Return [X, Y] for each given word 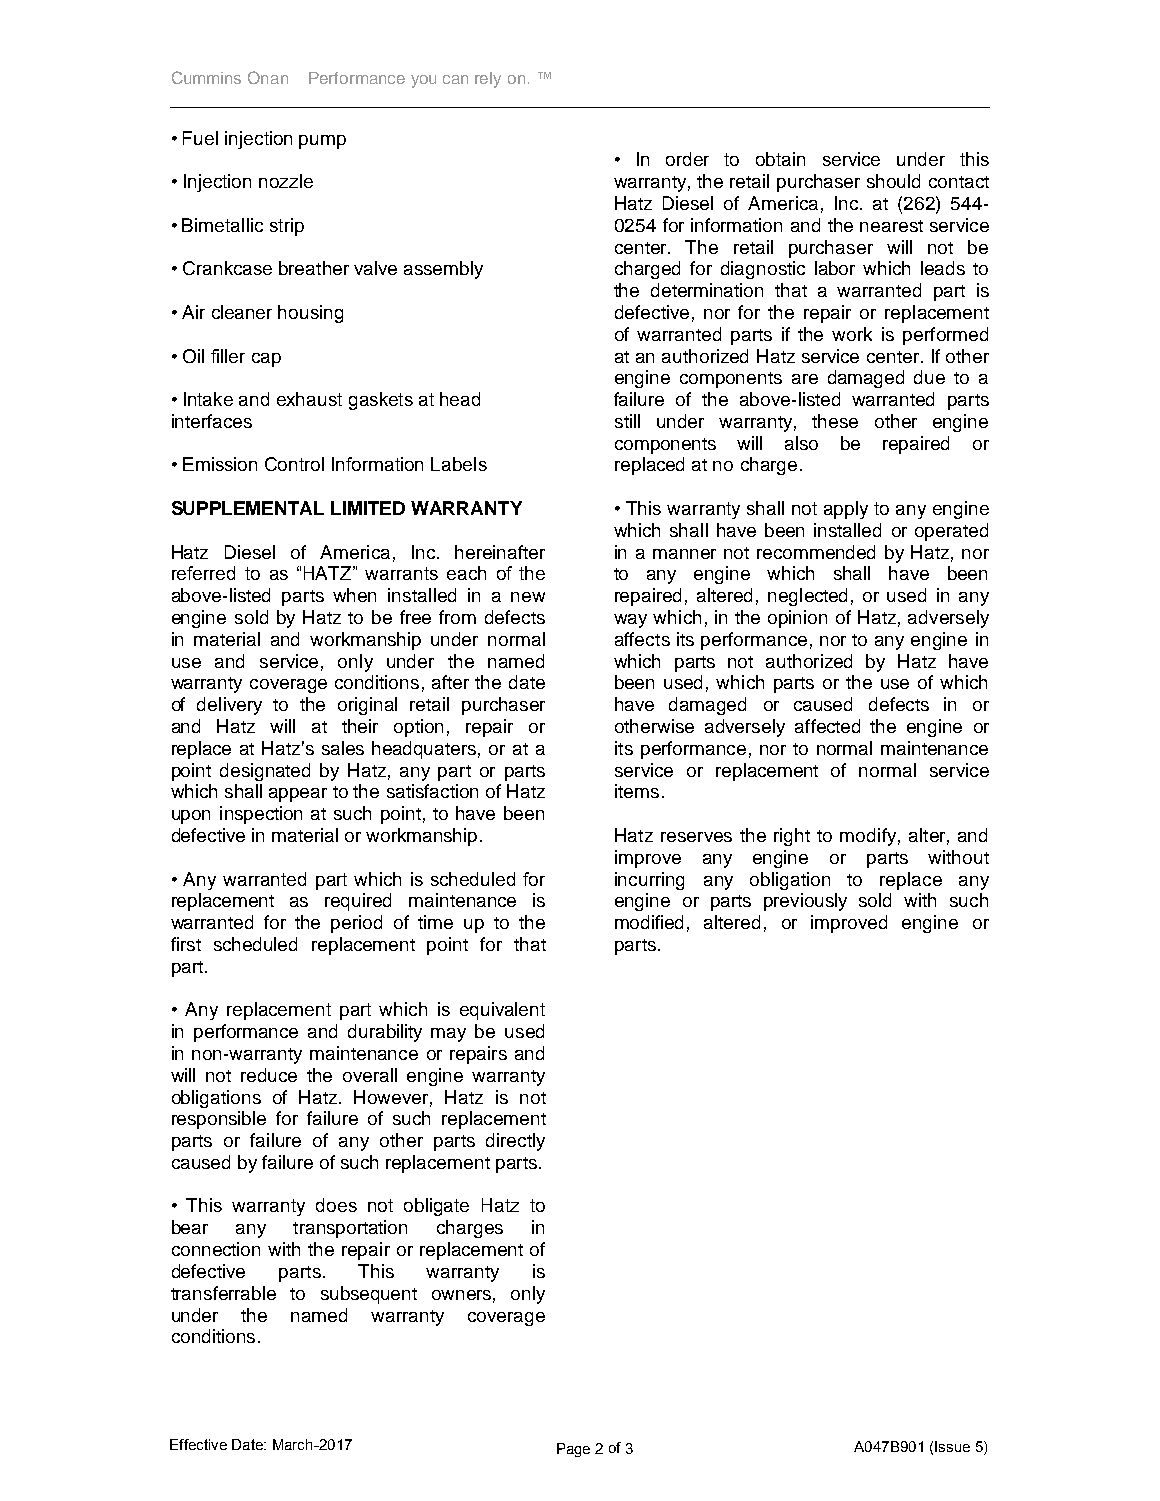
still [627, 421]
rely [488, 80]
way [630, 621]
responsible [219, 1120]
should [893, 181]
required [358, 902]
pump [322, 142]
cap [266, 360]
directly [515, 1142]
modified [649, 922]
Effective [198, 1444]
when [354, 595]
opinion [797, 619]
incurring [649, 881]
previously [805, 902]
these [835, 421]
